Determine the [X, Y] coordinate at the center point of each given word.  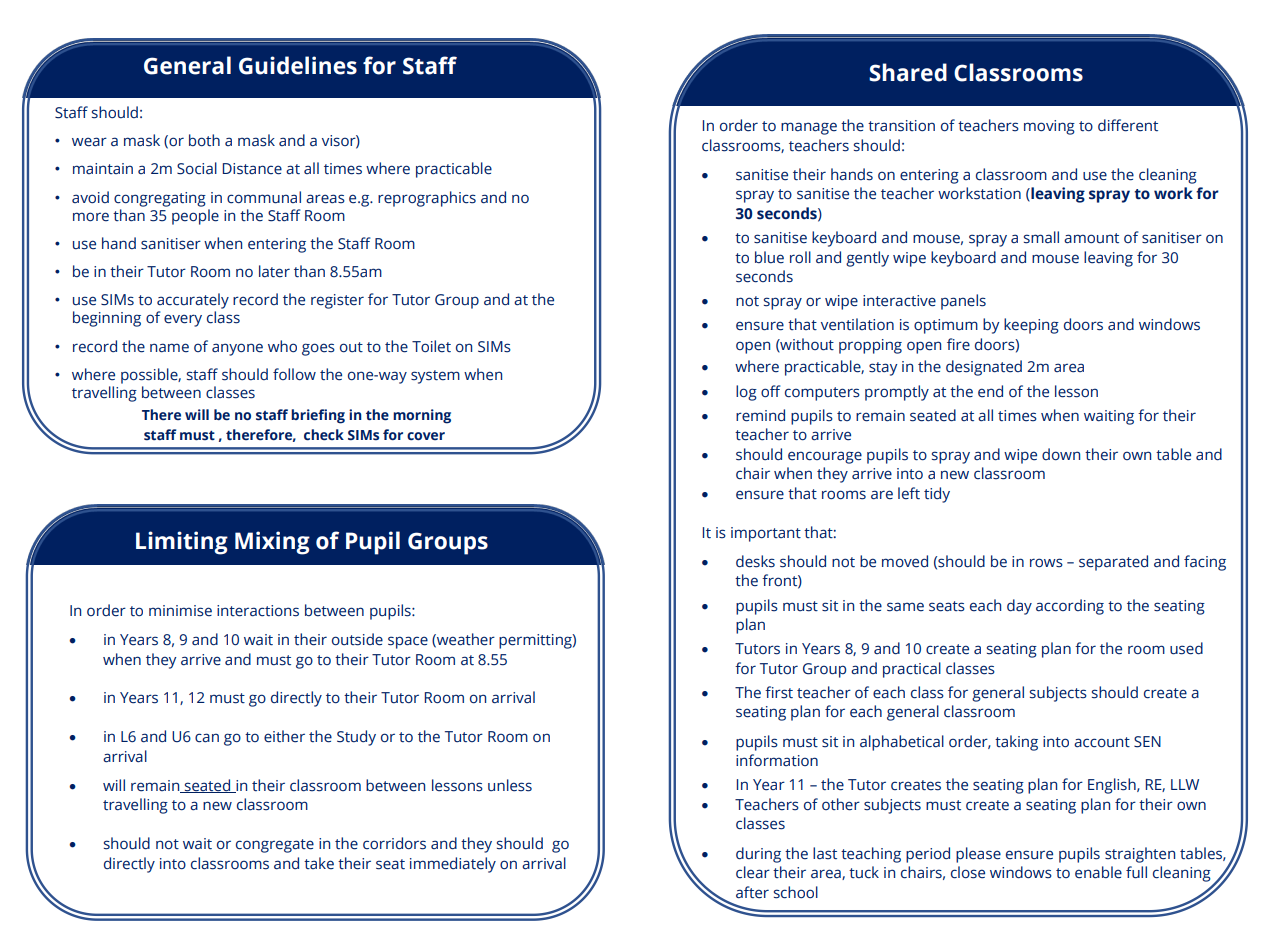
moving [1049, 127]
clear [753, 872]
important [766, 534]
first [779, 692]
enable [1098, 872]
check [324, 435]
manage [809, 128]
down [1061, 454]
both [204, 140]
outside [357, 639]
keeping [1031, 326]
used [1186, 648]
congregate [275, 846]
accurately [193, 301]
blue [769, 257]
